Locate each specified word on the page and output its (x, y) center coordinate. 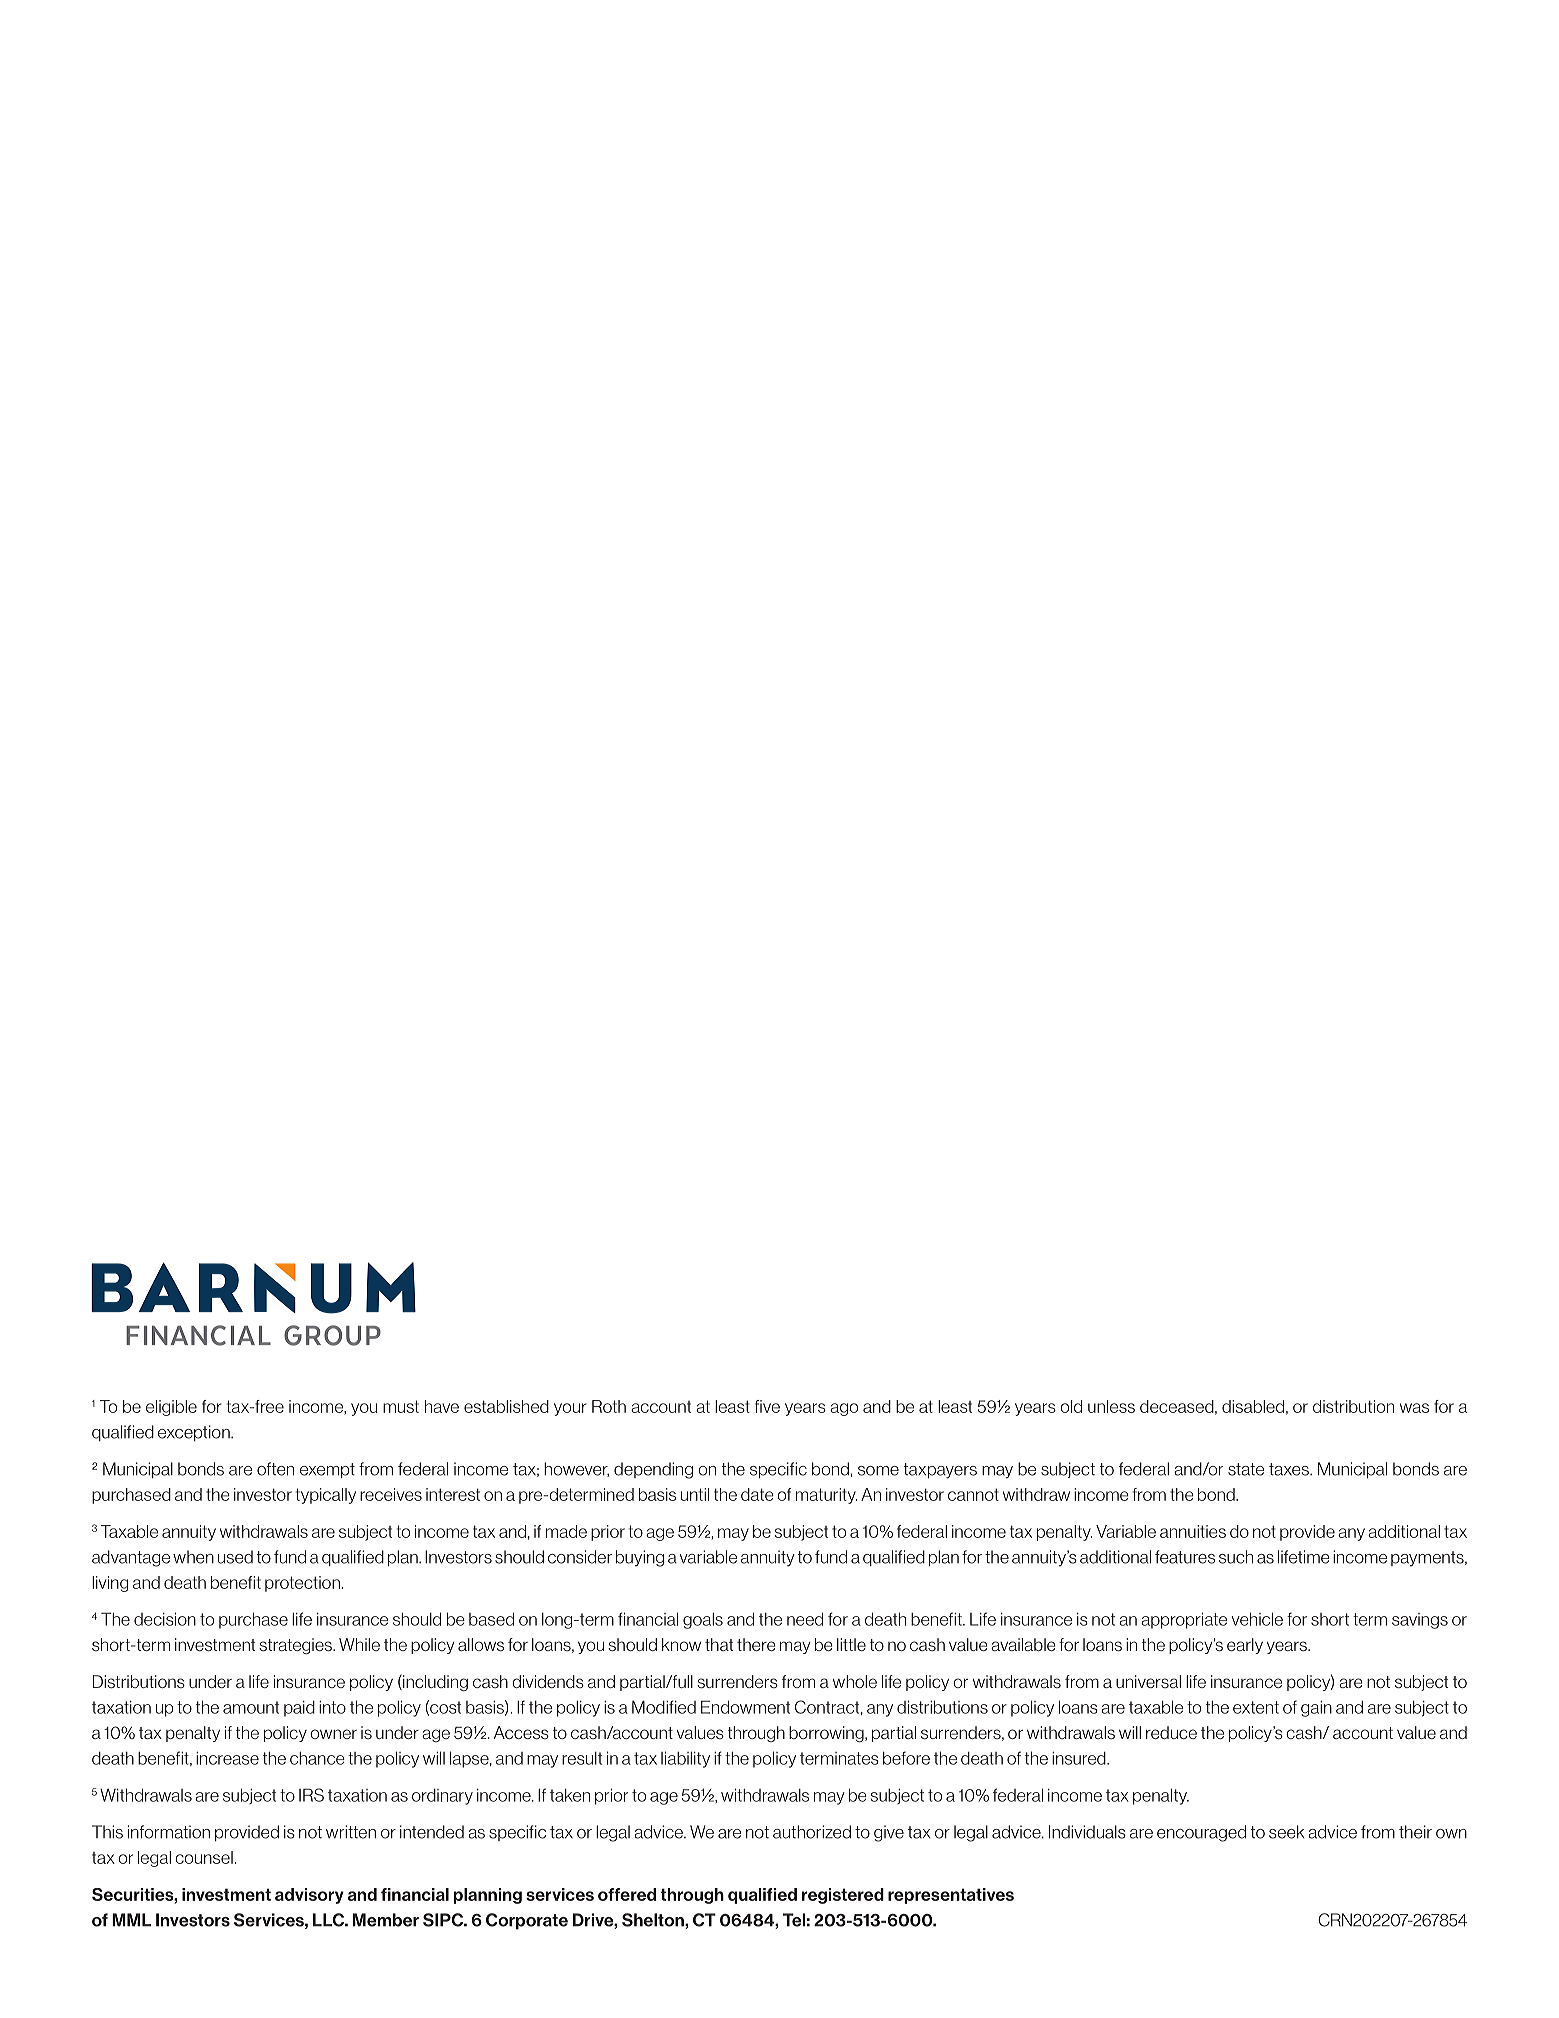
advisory (309, 1896)
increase (227, 1758)
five (767, 1406)
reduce (1171, 1732)
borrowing (827, 1734)
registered (843, 1896)
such (1236, 1557)
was (1414, 1408)
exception (195, 1433)
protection (302, 1584)
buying (640, 1558)
